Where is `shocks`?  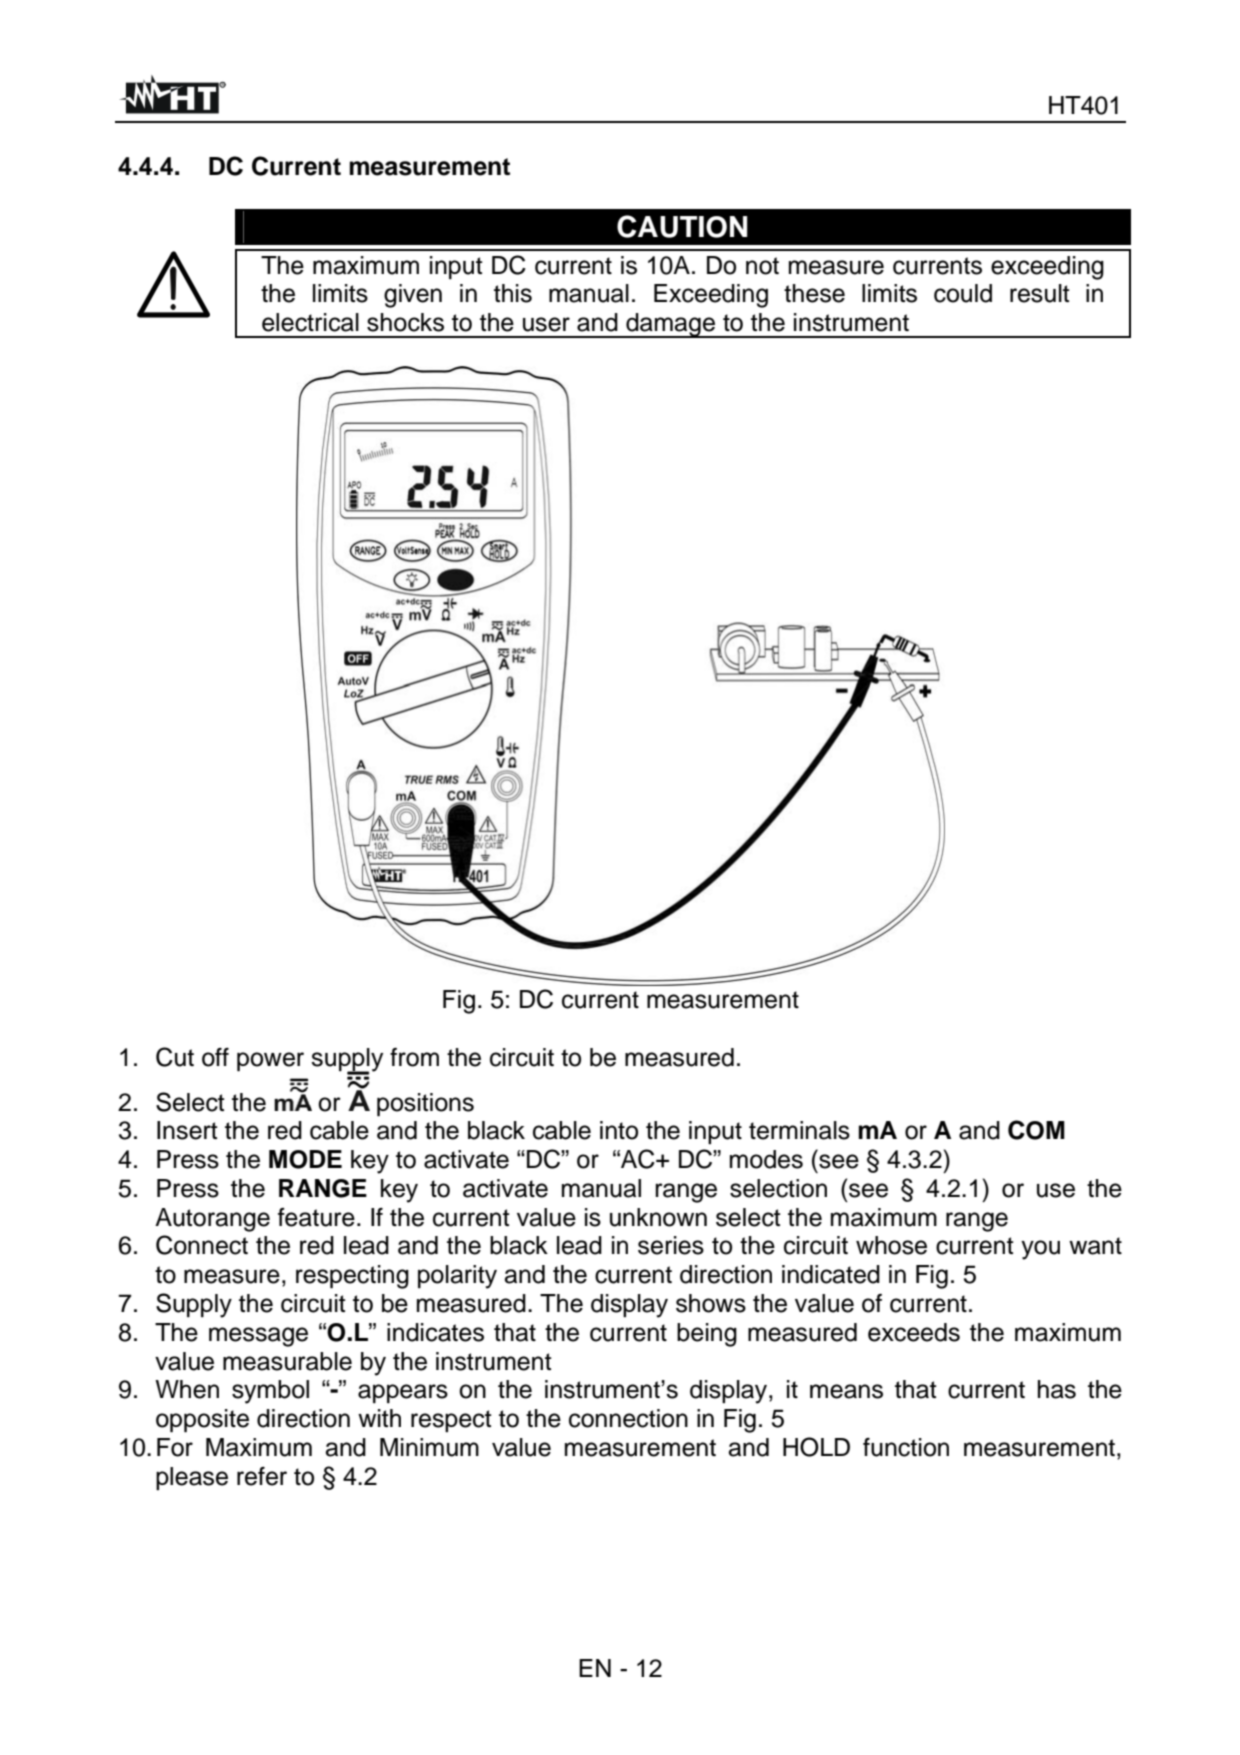
shocks is located at coordinates (405, 322).
